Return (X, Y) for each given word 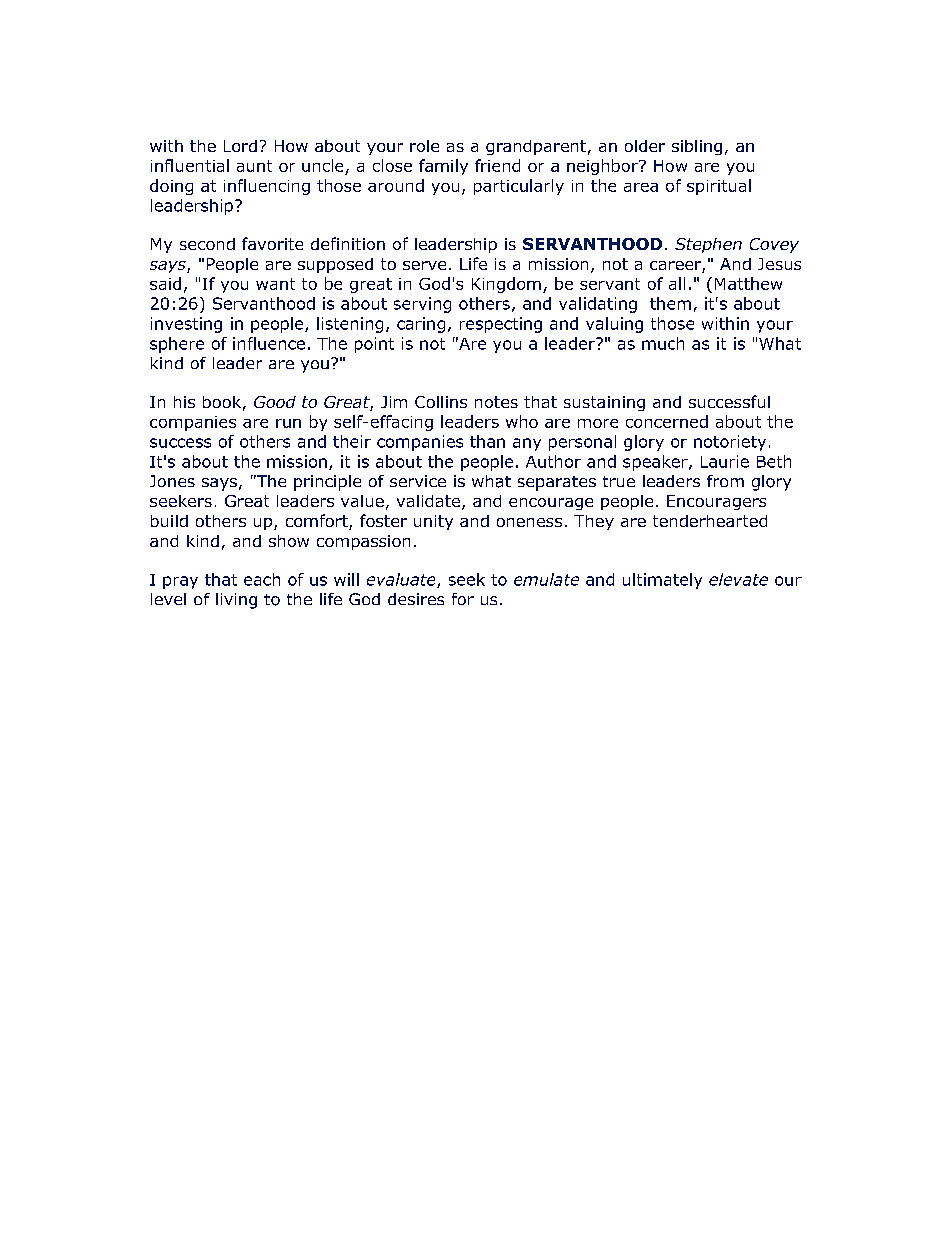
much (663, 343)
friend (497, 165)
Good (275, 402)
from (725, 481)
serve (424, 265)
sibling (697, 147)
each (262, 579)
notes (496, 402)
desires (416, 599)
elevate (738, 579)
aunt (254, 166)
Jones (172, 481)
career (676, 267)
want (275, 284)
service (418, 481)
